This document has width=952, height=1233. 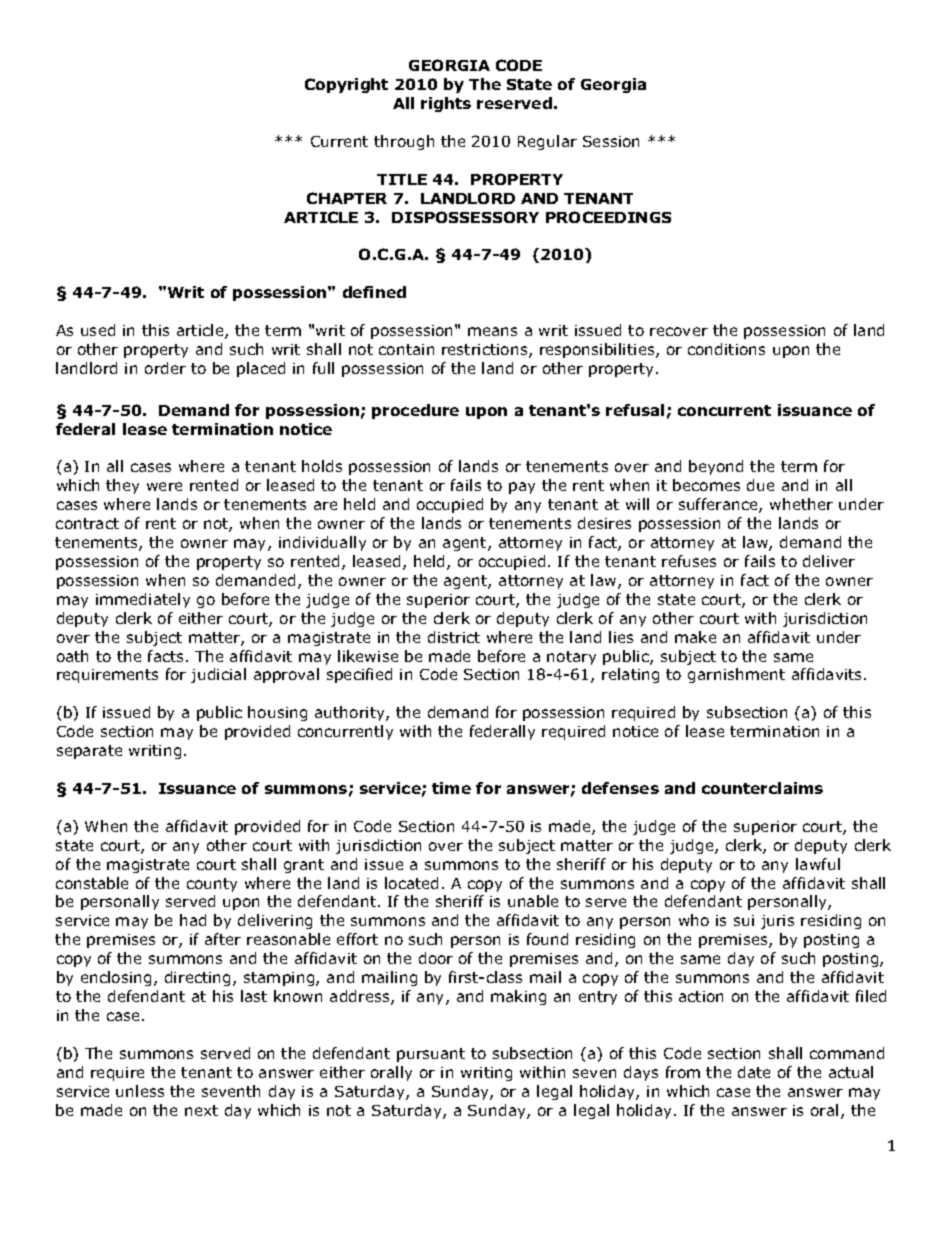 What do you see at coordinates (164, 486) in the document?
I see `were` at bounding box center [164, 486].
